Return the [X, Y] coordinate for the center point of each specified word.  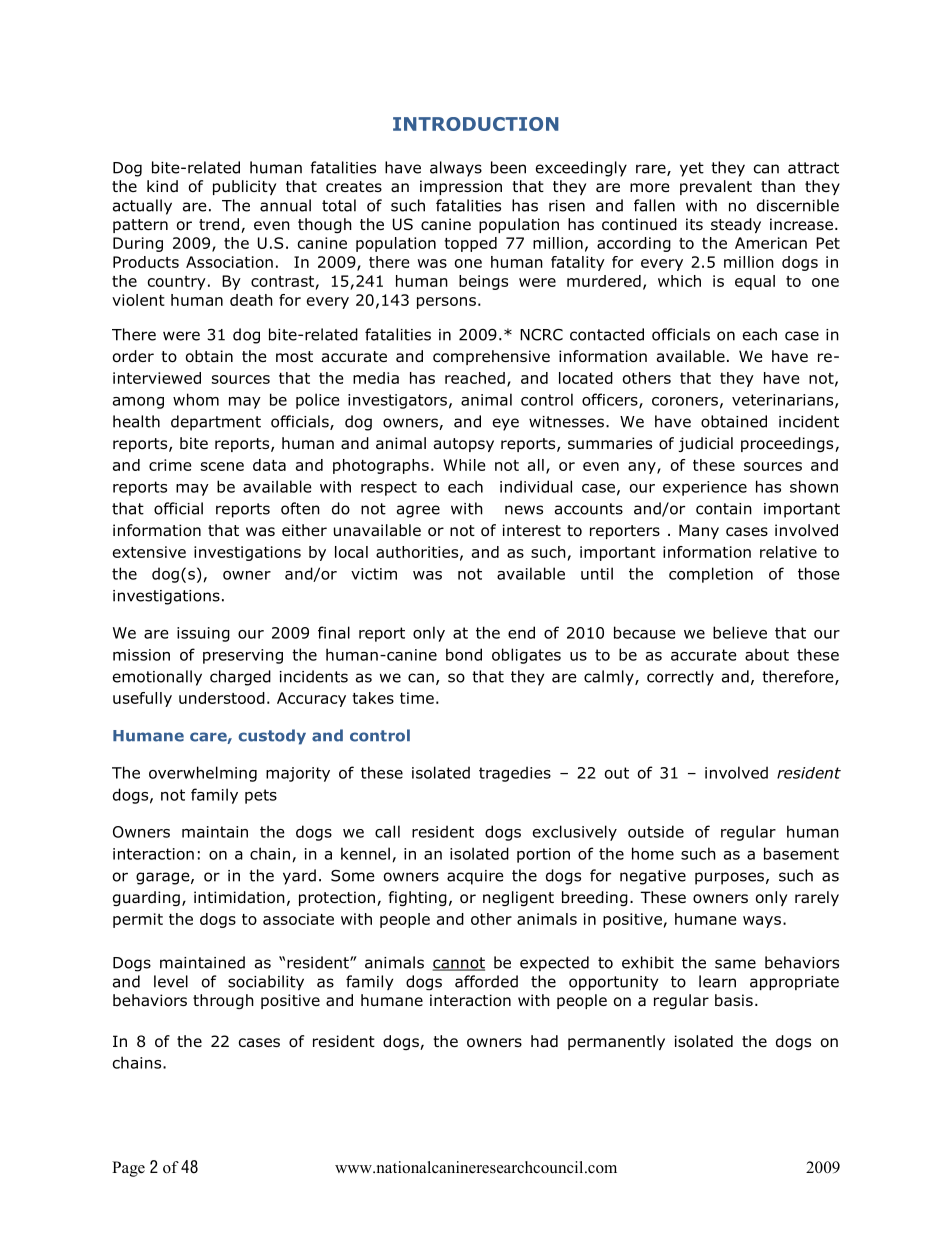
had [544, 1041]
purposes [729, 878]
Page [128, 1169]
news [524, 510]
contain [724, 509]
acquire [475, 877]
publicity [244, 187]
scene [222, 466]
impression [461, 187]
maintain [215, 832]
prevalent [716, 187]
